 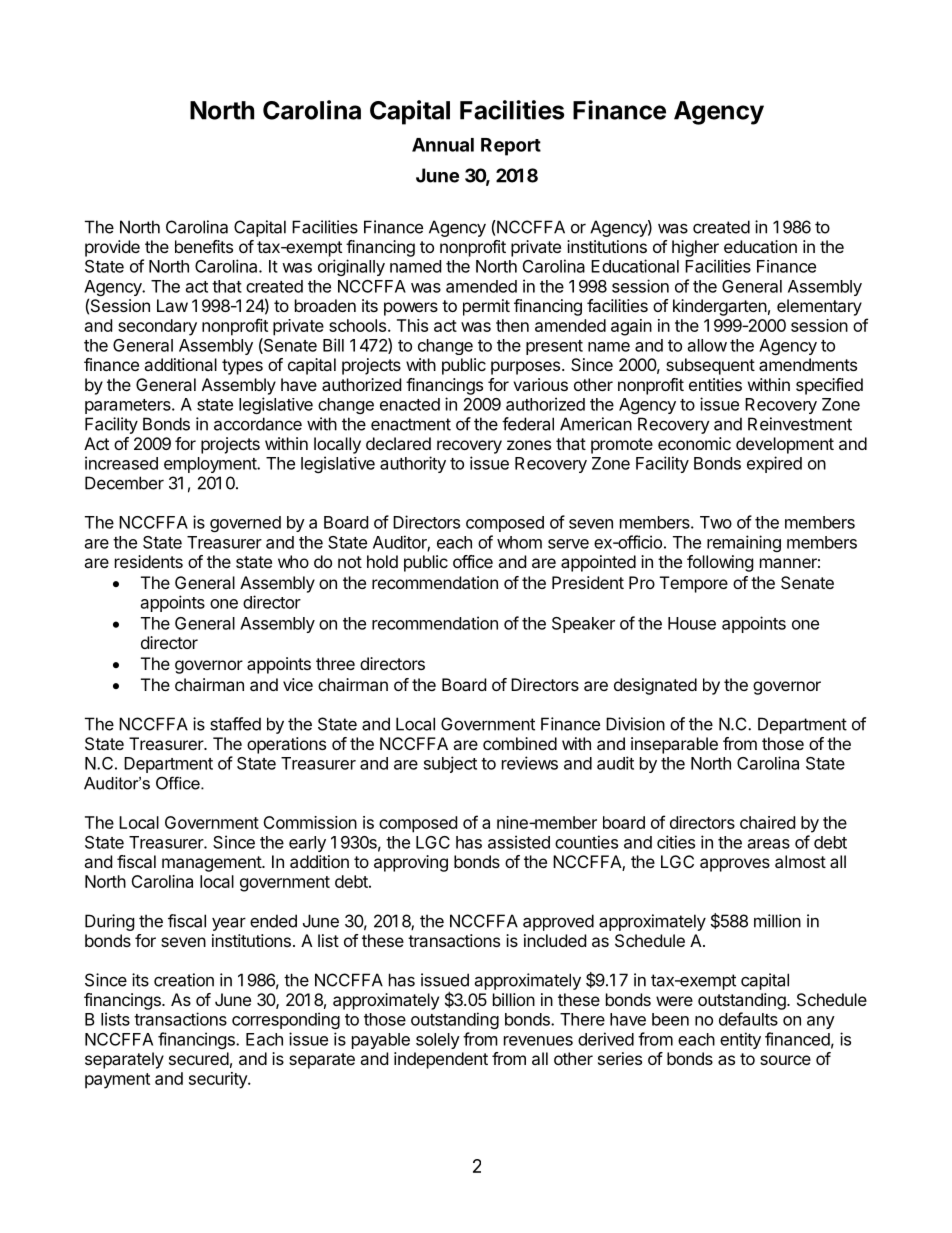 What do you see at coordinates (443, 145) in the page?
I see `Annual` at bounding box center [443, 145].
